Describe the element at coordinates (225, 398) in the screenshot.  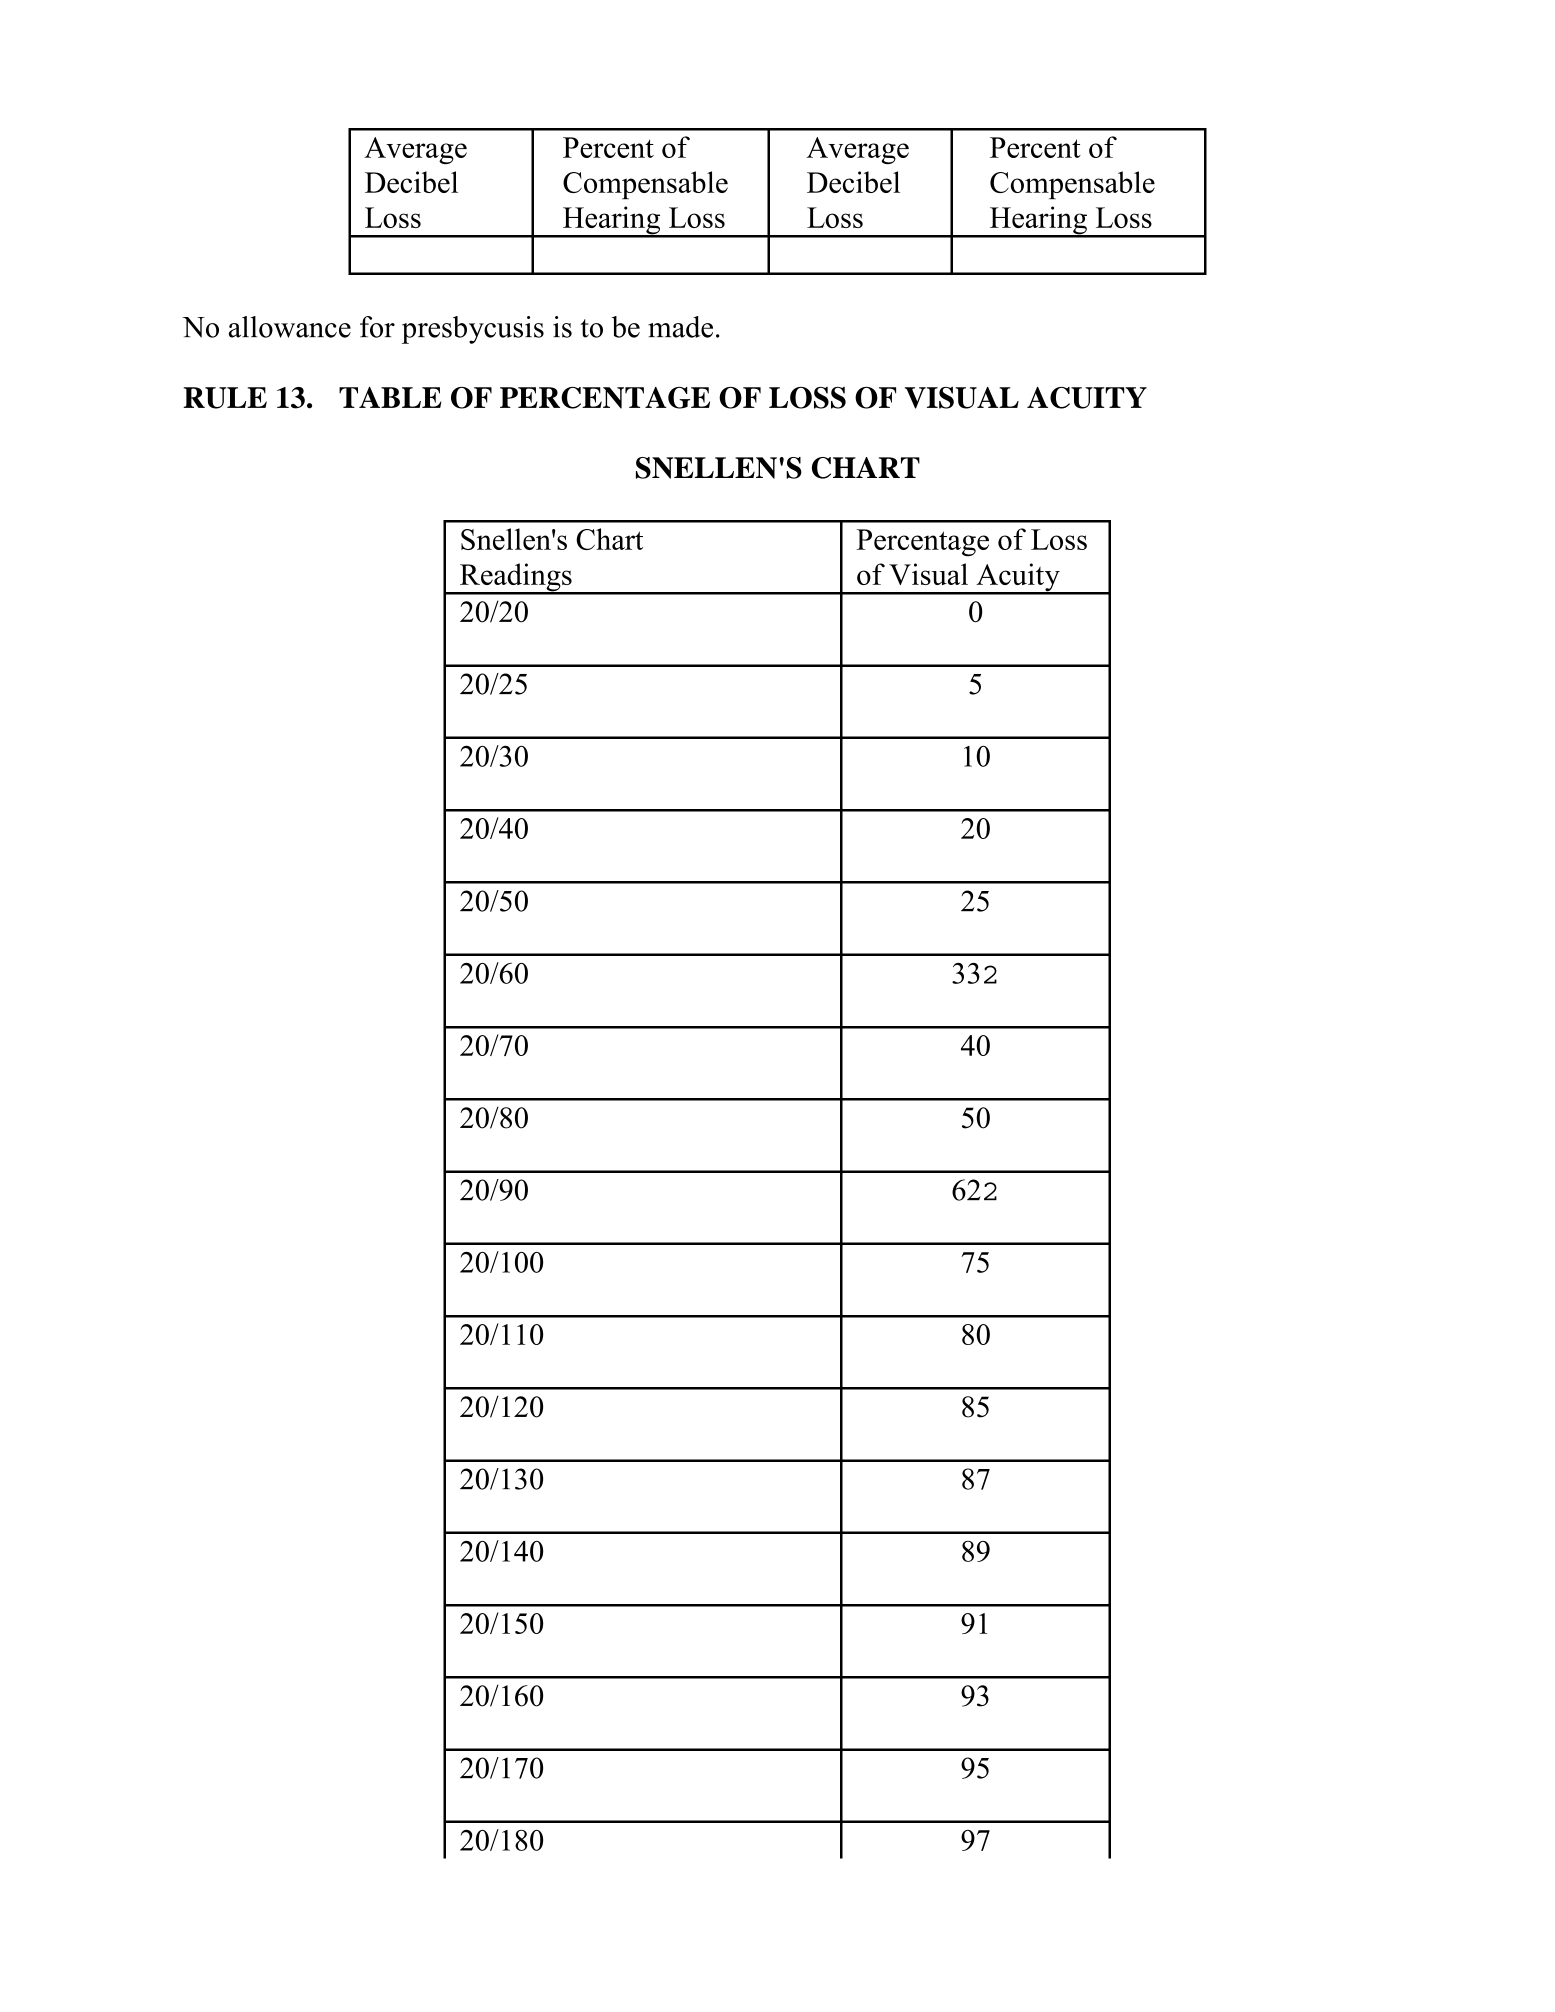
I see `RULE` at that location.
